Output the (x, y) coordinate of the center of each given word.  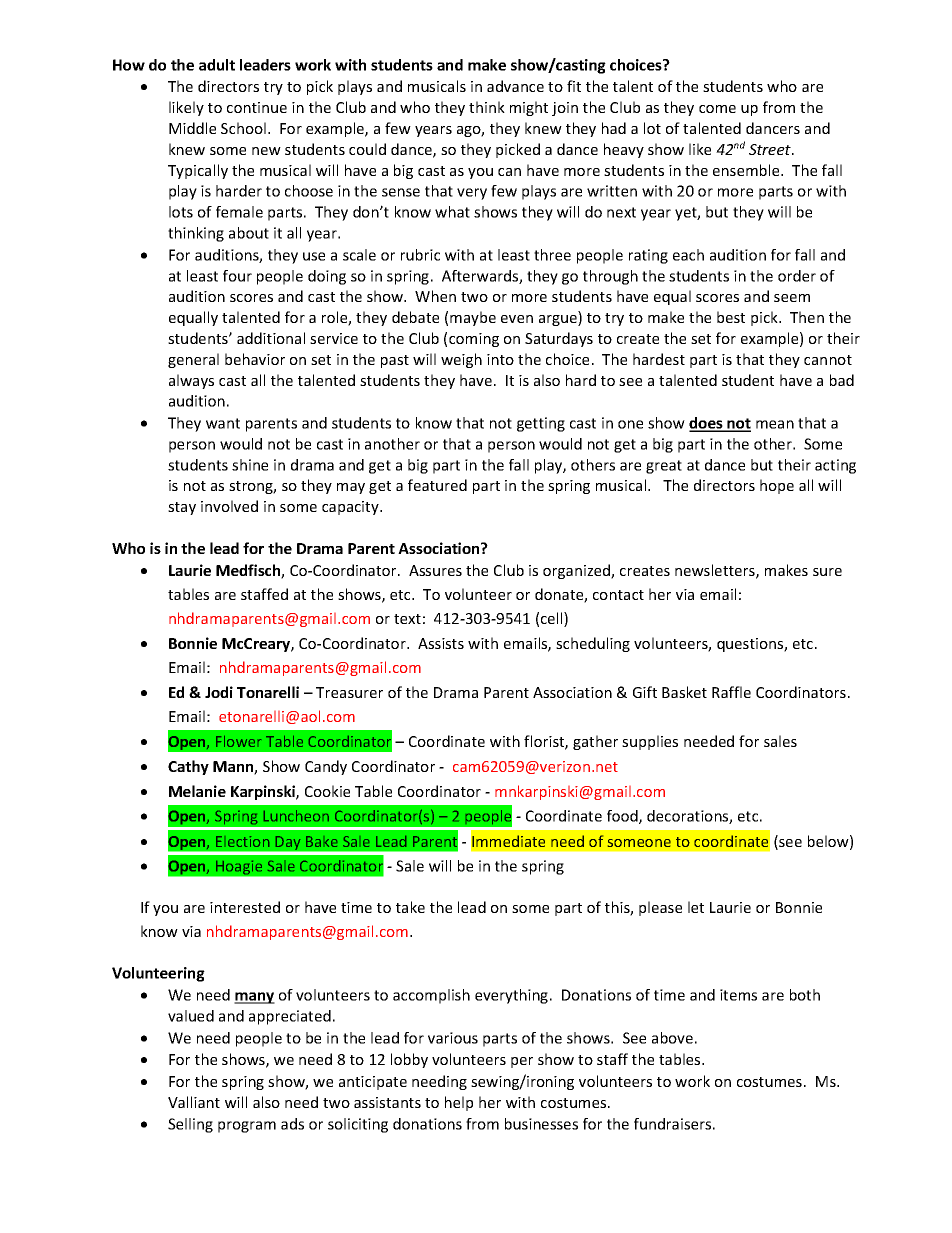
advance (515, 86)
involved (229, 506)
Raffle (731, 692)
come (717, 109)
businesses (541, 1124)
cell (553, 619)
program (247, 1127)
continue (257, 107)
